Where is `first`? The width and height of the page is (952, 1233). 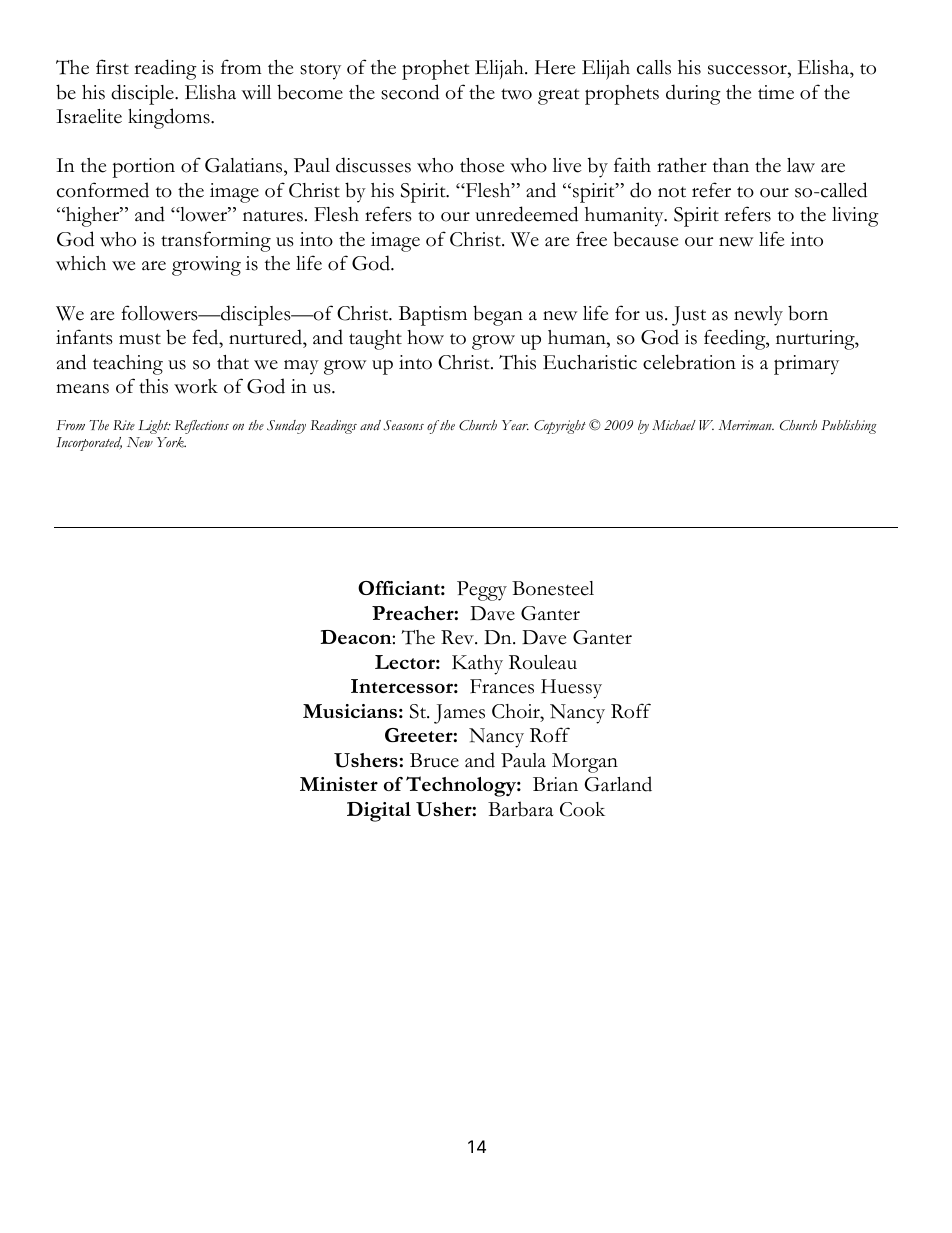
first is located at coordinates (112, 67).
